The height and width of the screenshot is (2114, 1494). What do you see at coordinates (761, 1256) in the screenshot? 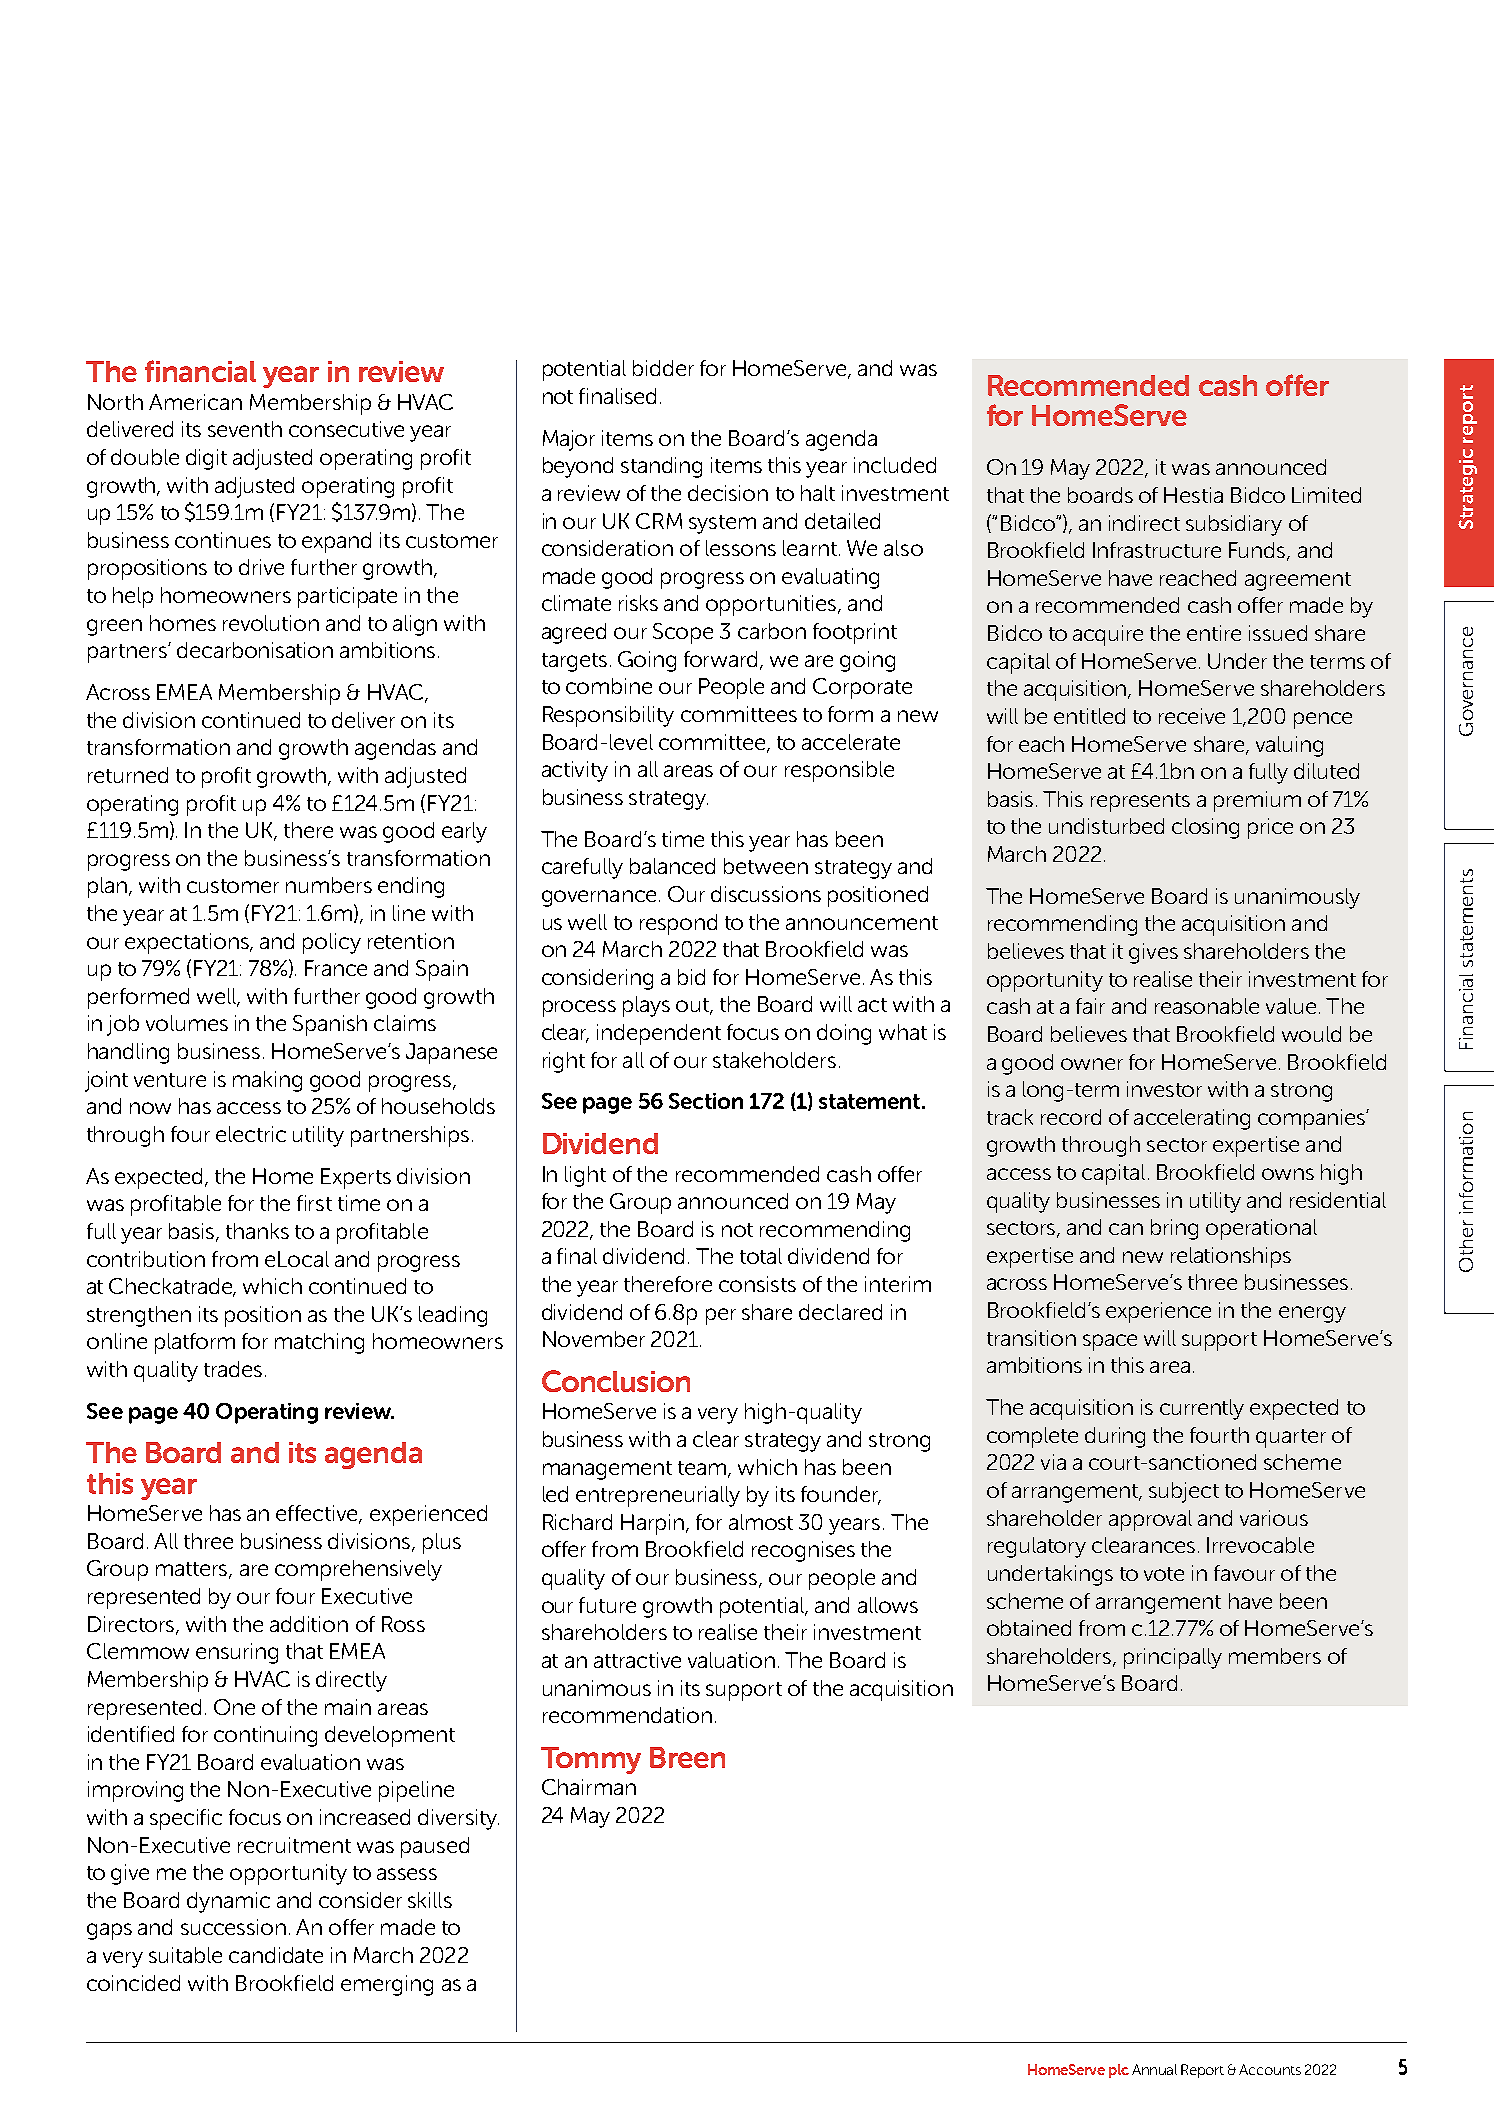
I see `total` at bounding box center [761, 1256].
